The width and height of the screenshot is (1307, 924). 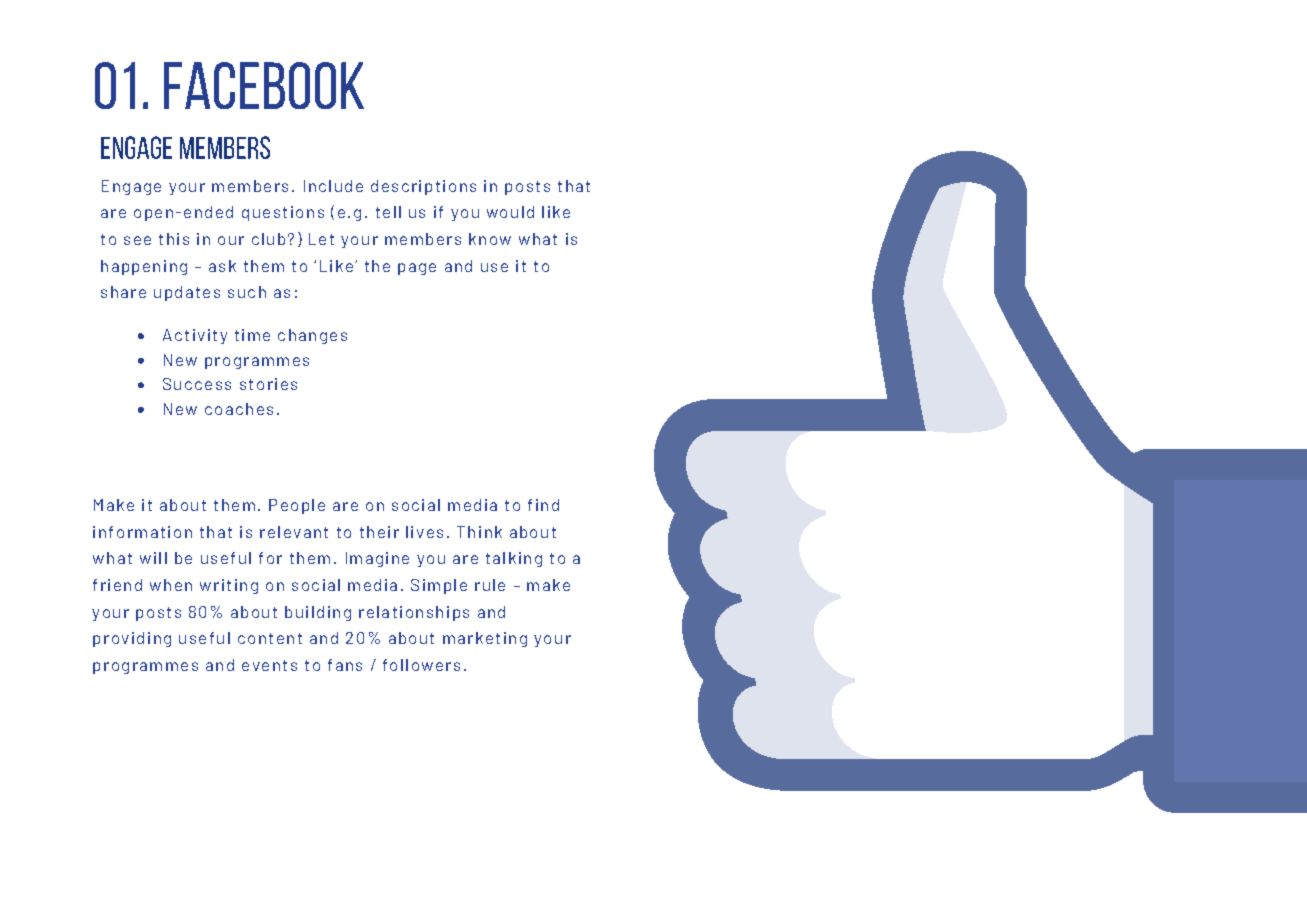 I want to click on changes, so click(x=312, y=336).
